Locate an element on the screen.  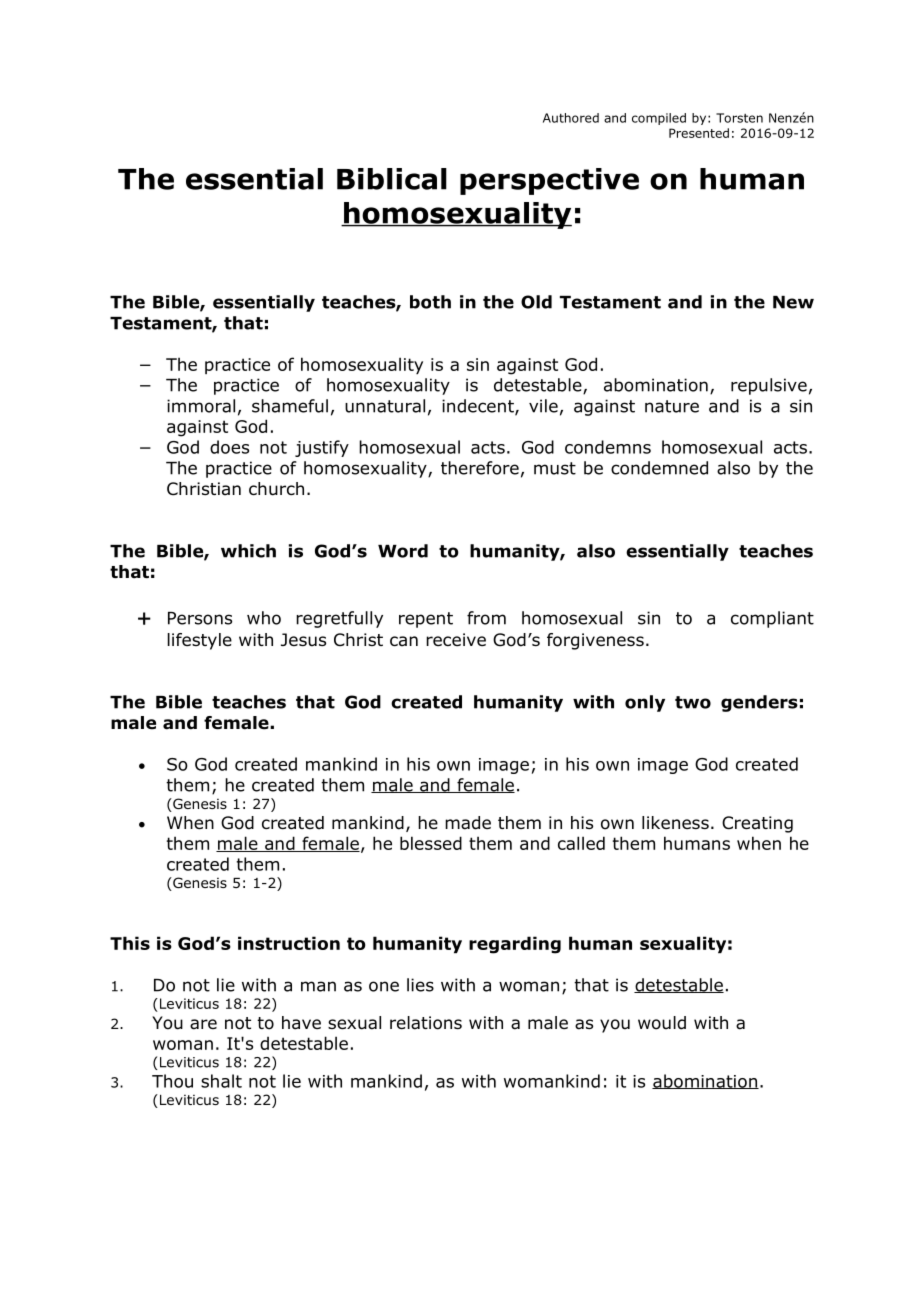
relations is located at coordinates (426, 1023).
